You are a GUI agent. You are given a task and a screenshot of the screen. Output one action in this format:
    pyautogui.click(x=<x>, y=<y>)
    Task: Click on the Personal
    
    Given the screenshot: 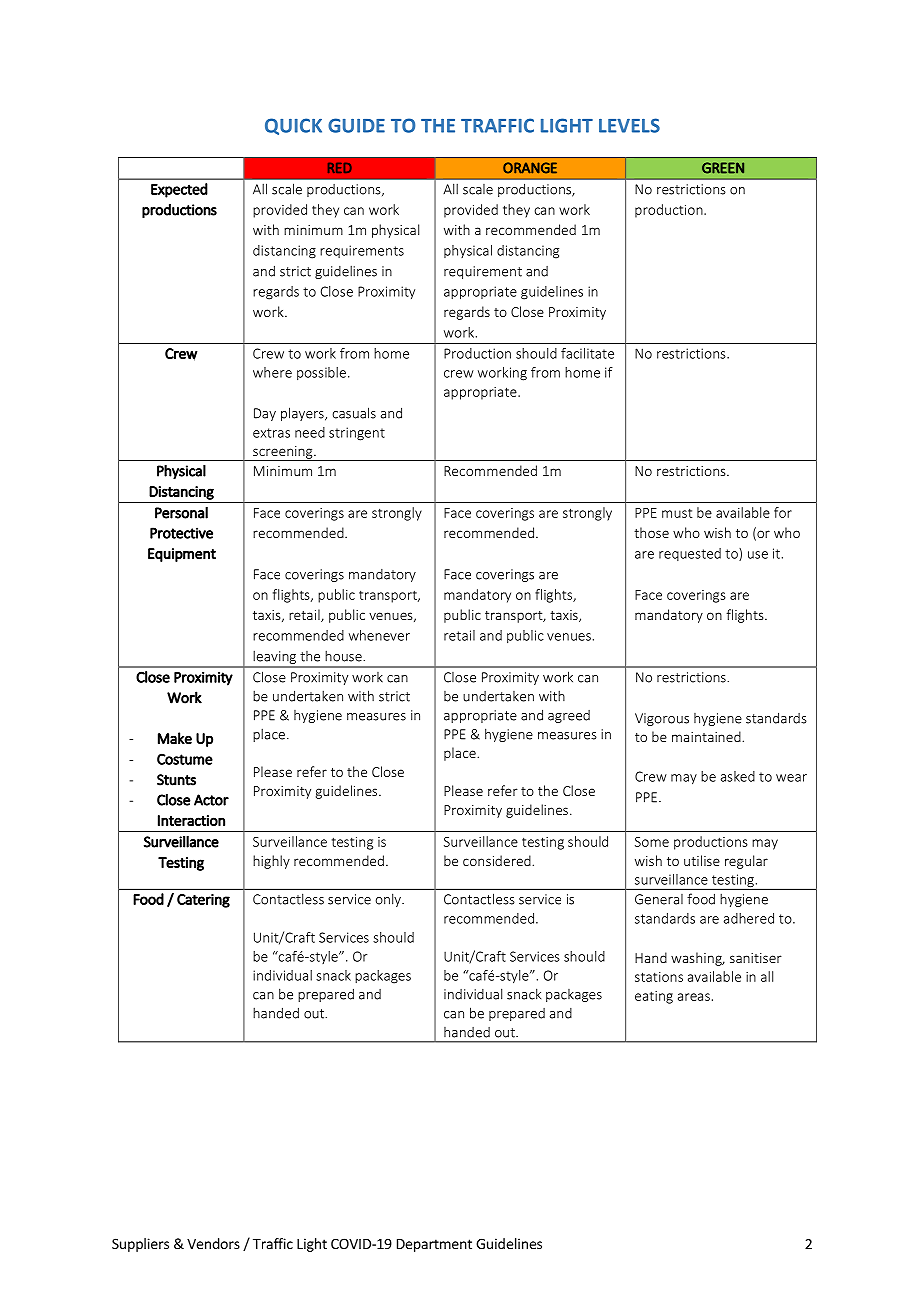 What is the action you would take?
    pyautogui.click(x=181, y=513)
